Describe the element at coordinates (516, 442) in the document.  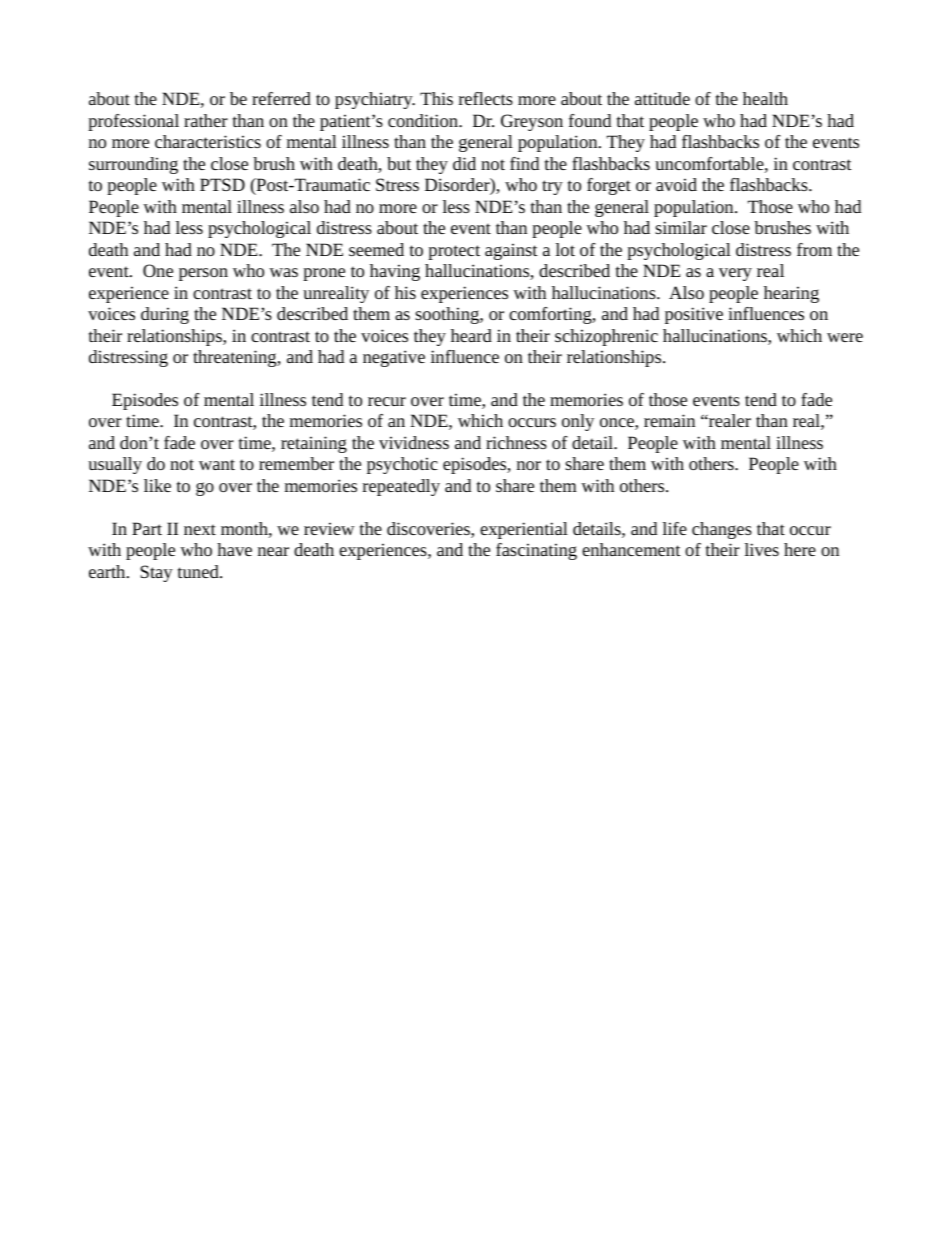
I see `richness` at that location.
